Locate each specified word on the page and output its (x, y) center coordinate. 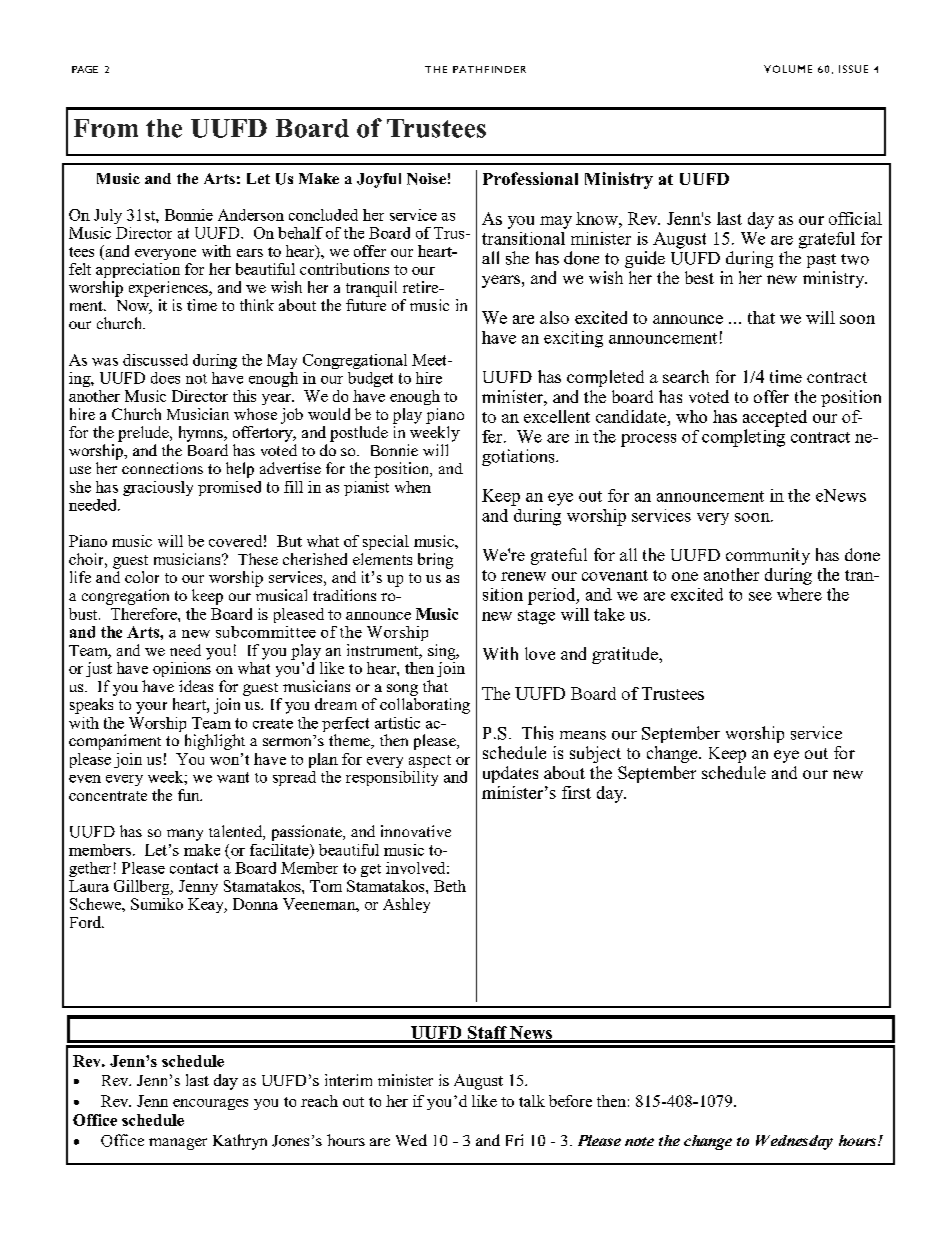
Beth (450, 886)
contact (194, 868)
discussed (155, 360)
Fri (514, 1140)
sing (443, 652)
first (576, 792)
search (686, 376)
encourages (210, 1104)
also (554, 317)
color (142, 577)
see (760, 596)
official (855, 218)
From (106, 128)
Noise (426, 179)
